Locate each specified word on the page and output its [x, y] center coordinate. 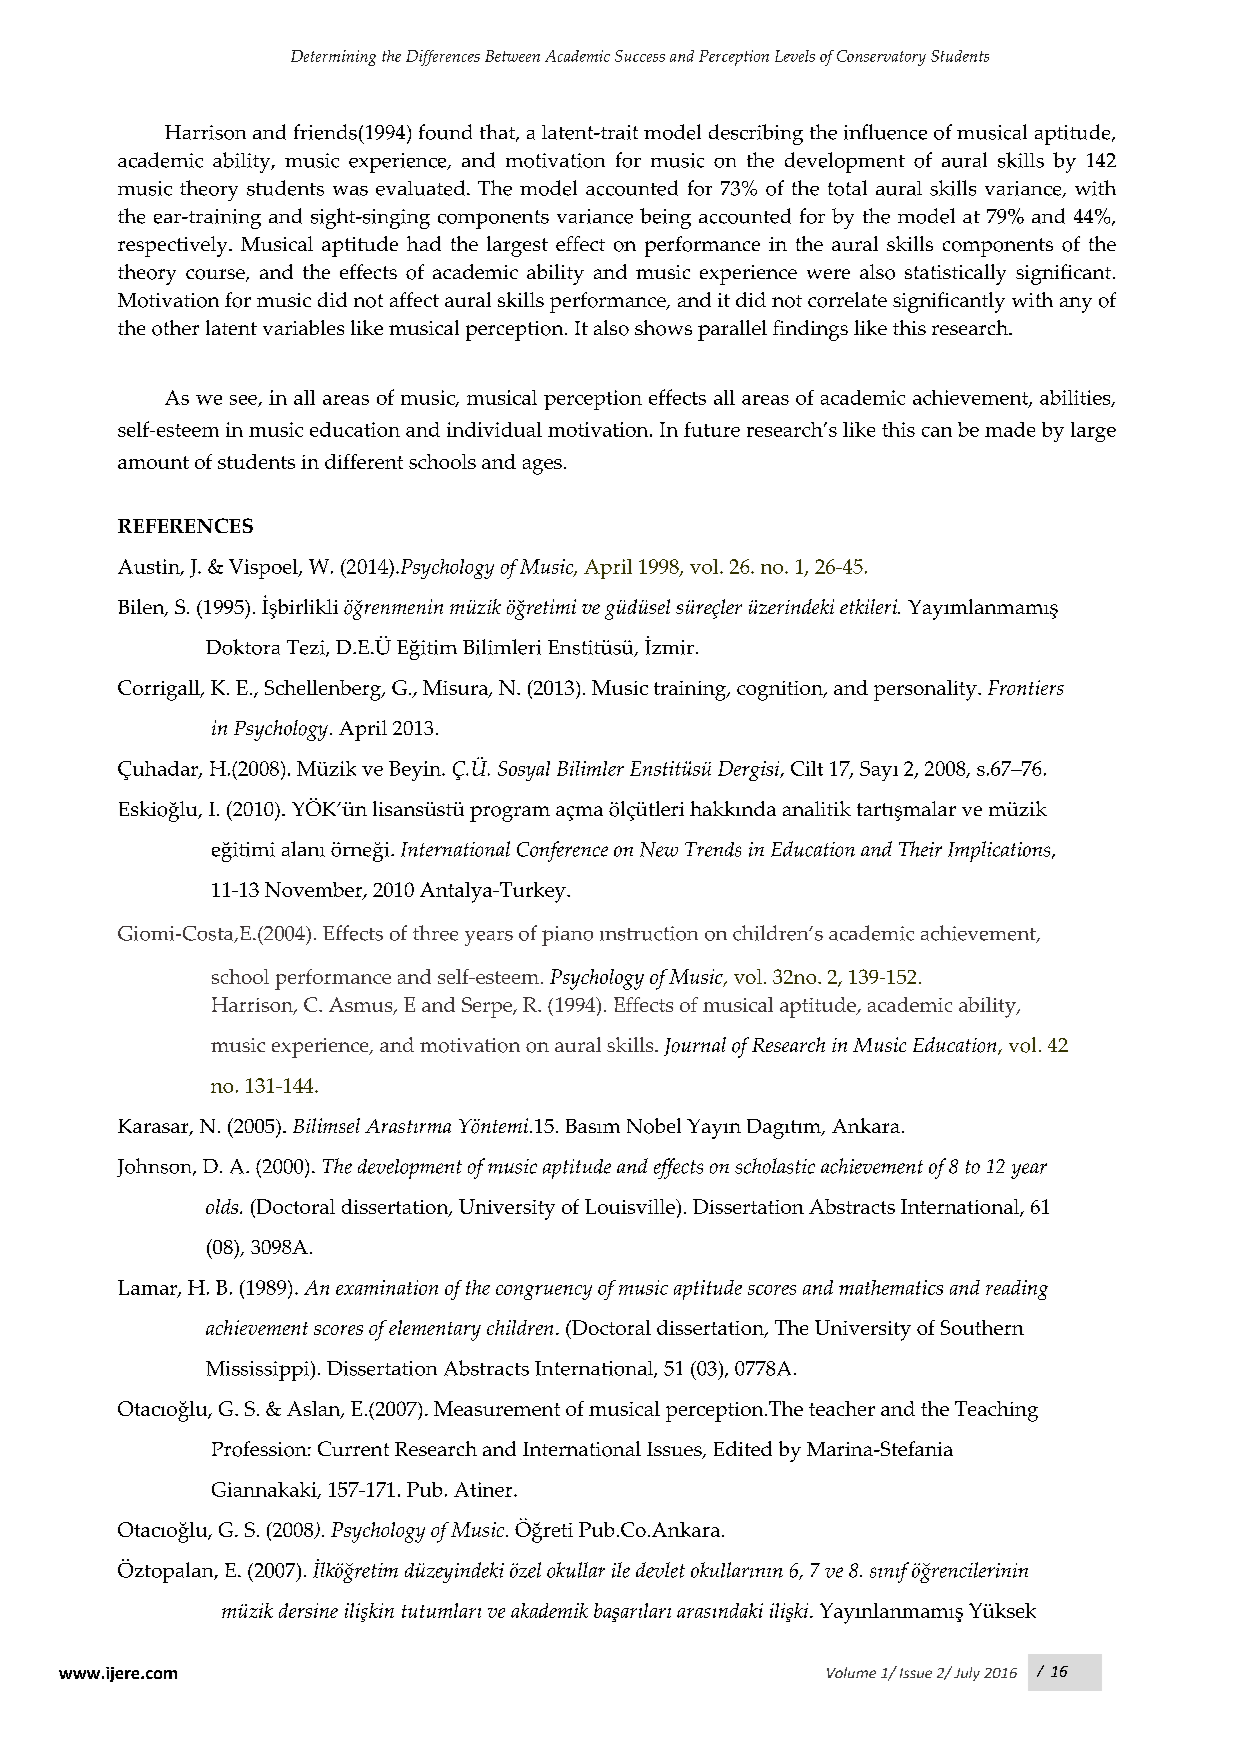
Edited [743, 1448]
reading [1017, 1290]
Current [353, 1448]
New [659, 849]
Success [640, 56]
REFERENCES [185, 525]
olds [223, 1206]
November [315, 891]
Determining [333, 58]
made [1010, 429]
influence [885, 132]
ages [542, 467]
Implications [1000, 851]
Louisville [631, 1206]
